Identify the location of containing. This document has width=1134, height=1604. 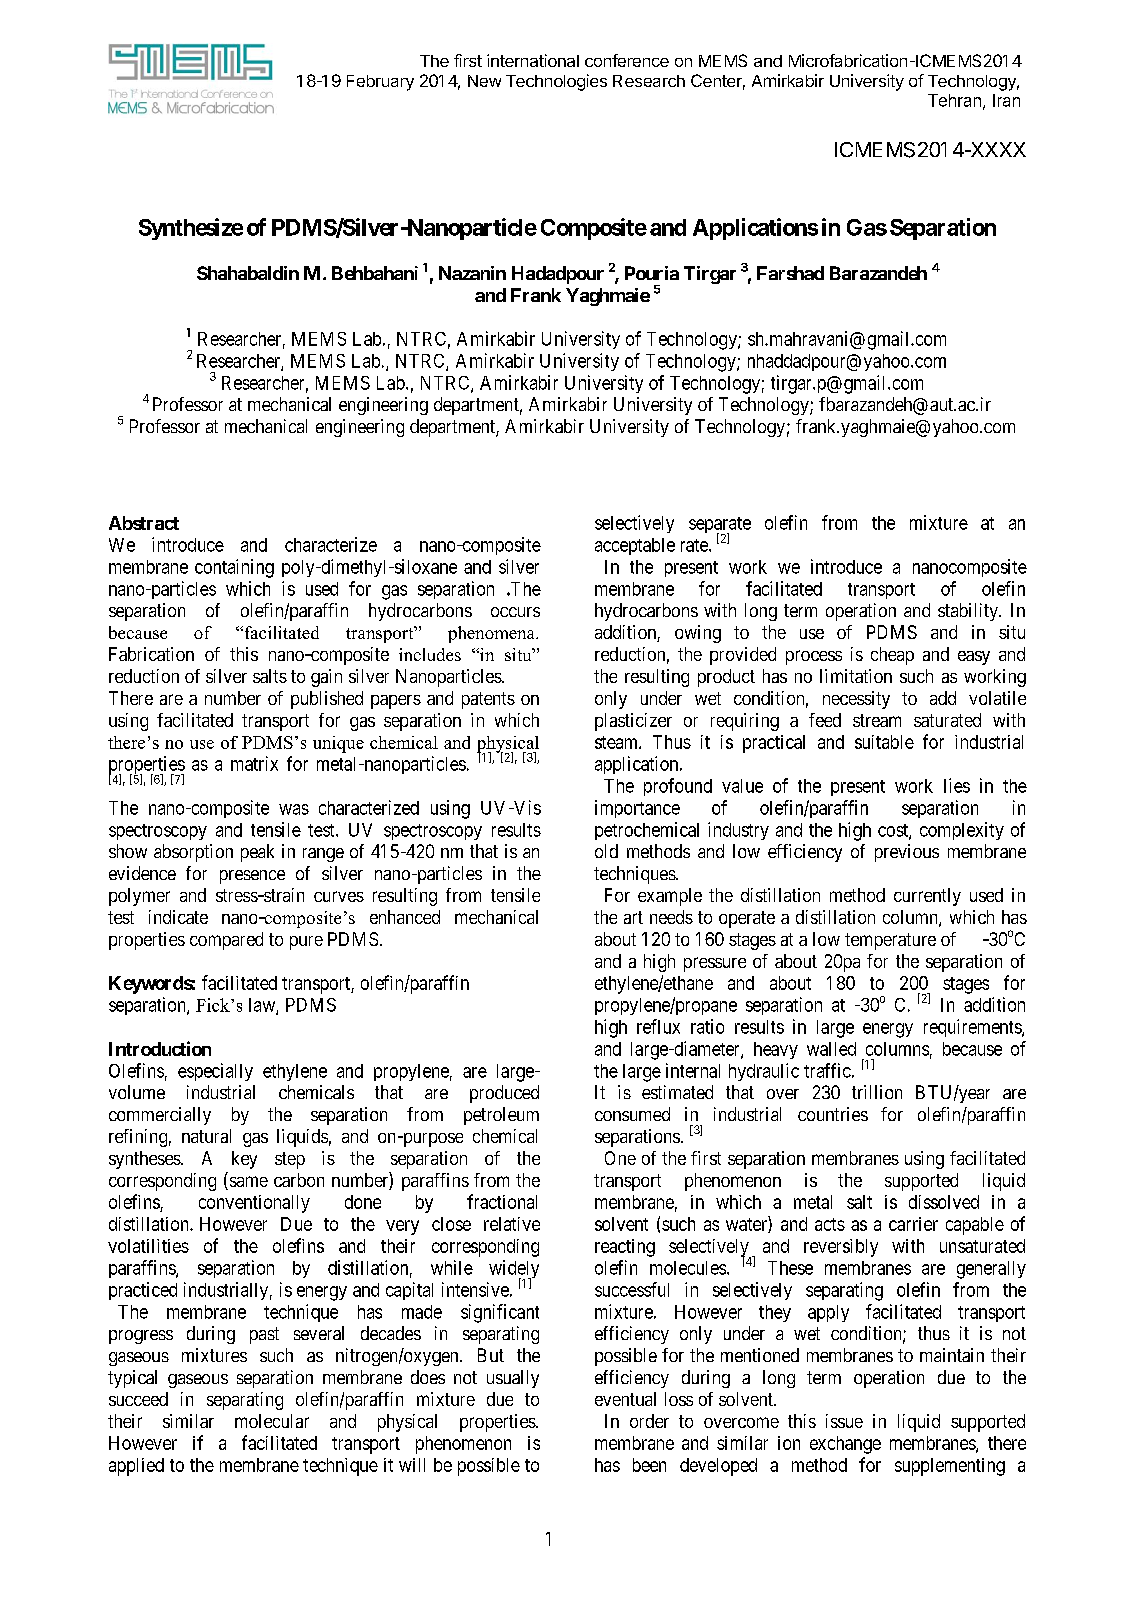
(234, 568).
